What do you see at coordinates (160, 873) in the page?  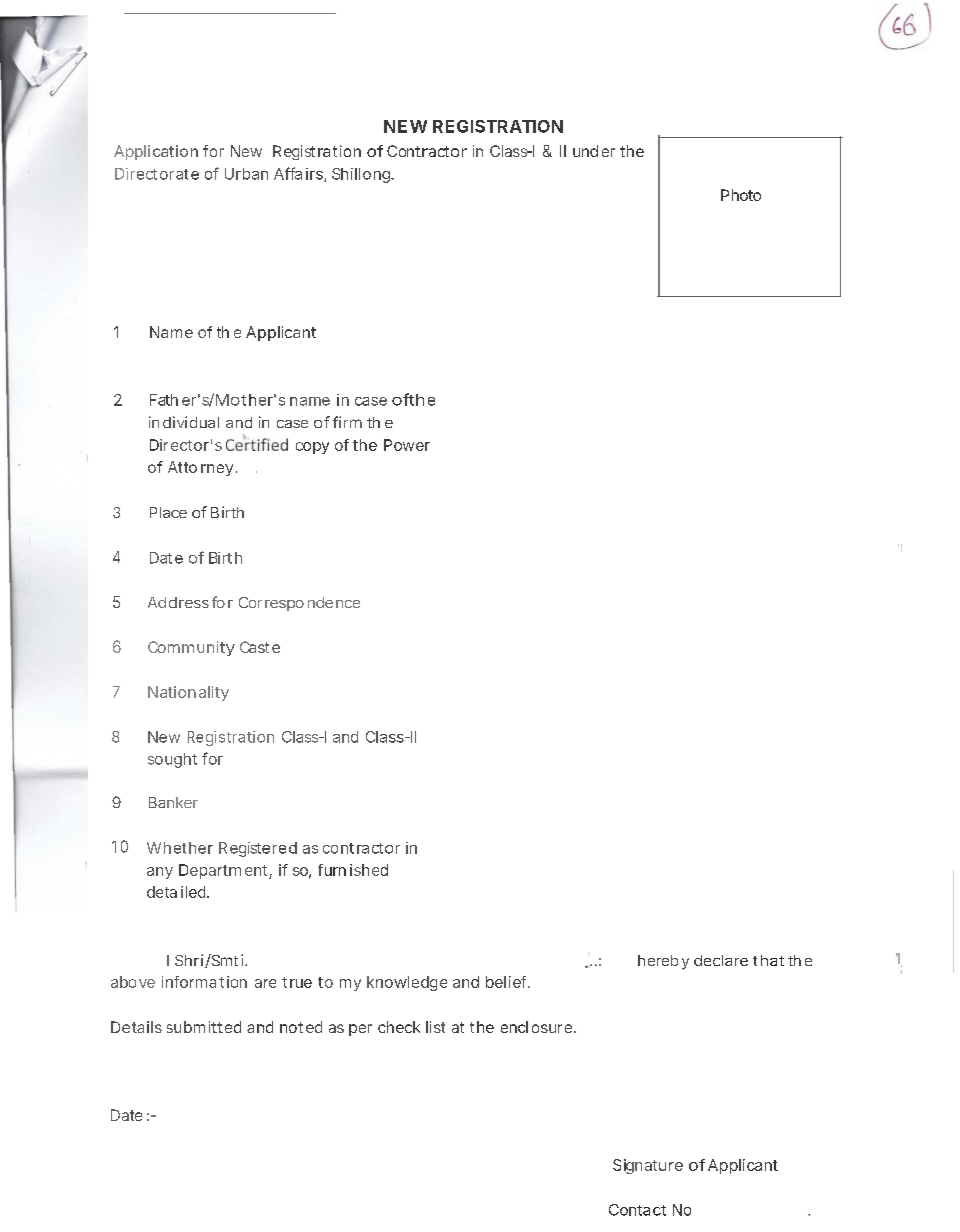 I see `any` at bounding box center [160, 873].
